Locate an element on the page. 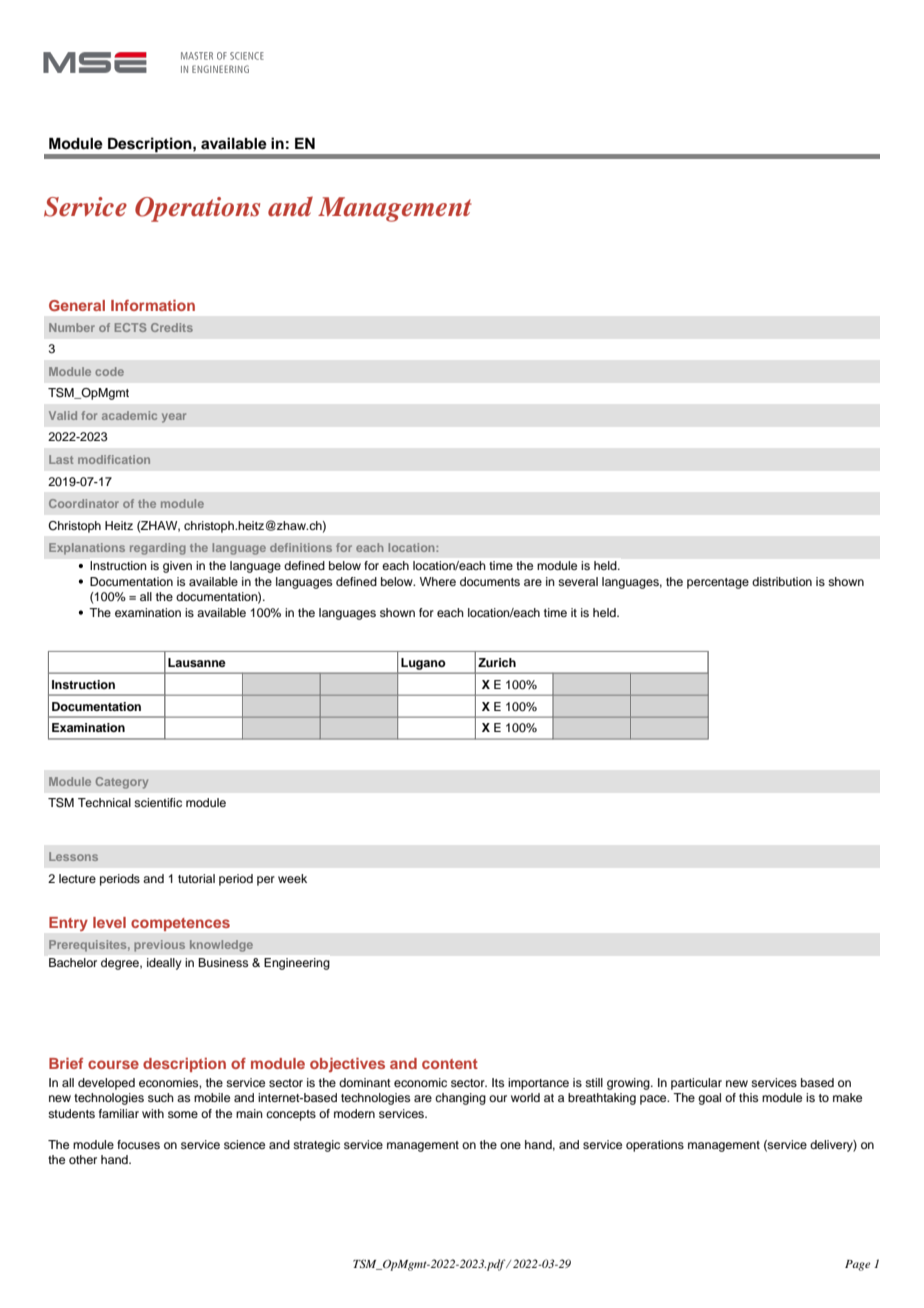  one is located at coordinates (510, 1145).
